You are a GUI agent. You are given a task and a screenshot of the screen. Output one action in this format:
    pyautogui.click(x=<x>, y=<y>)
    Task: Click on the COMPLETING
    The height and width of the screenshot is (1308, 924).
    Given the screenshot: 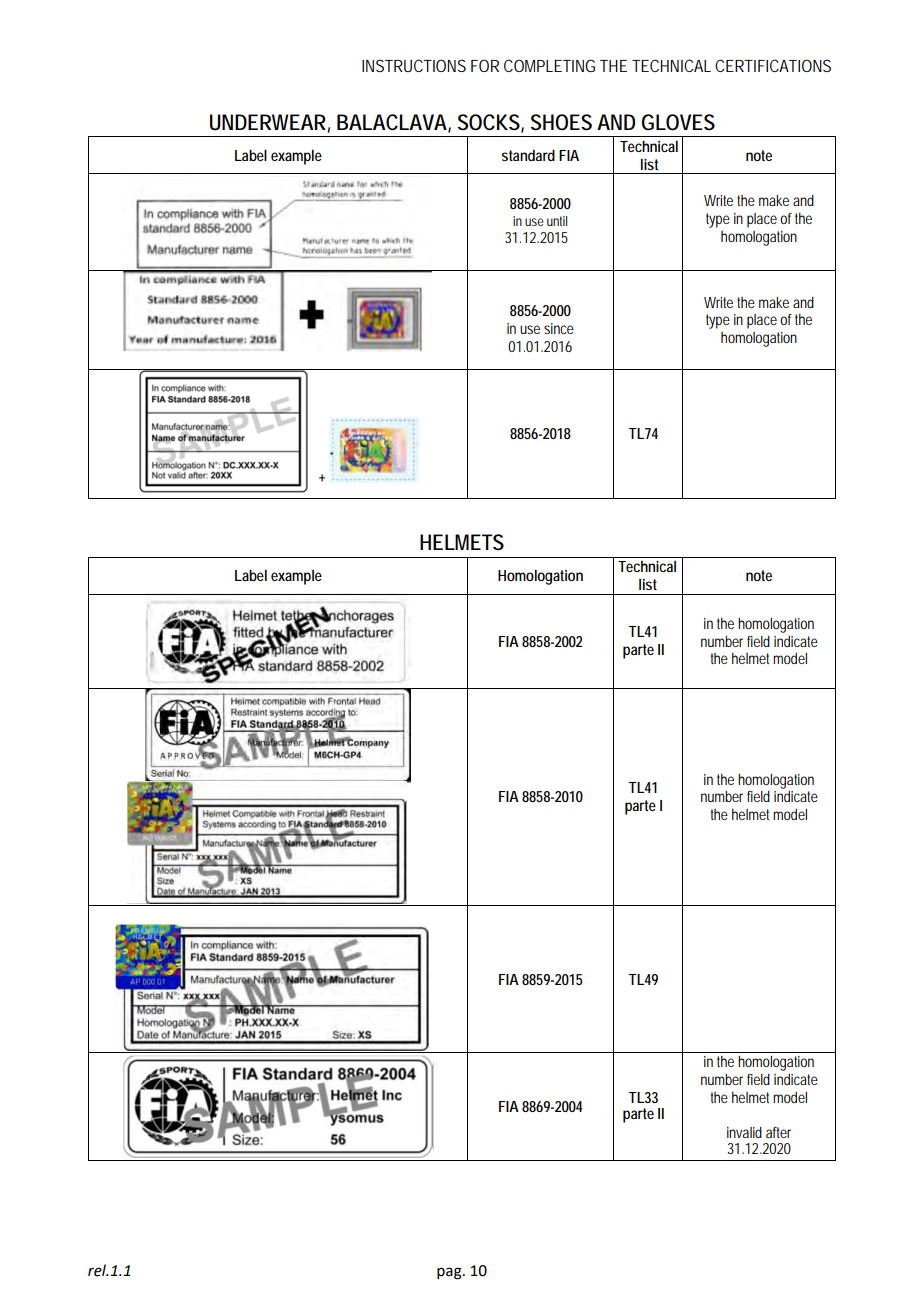 What is the action you would take?
    pyautogui.click(x=549, y=65)
